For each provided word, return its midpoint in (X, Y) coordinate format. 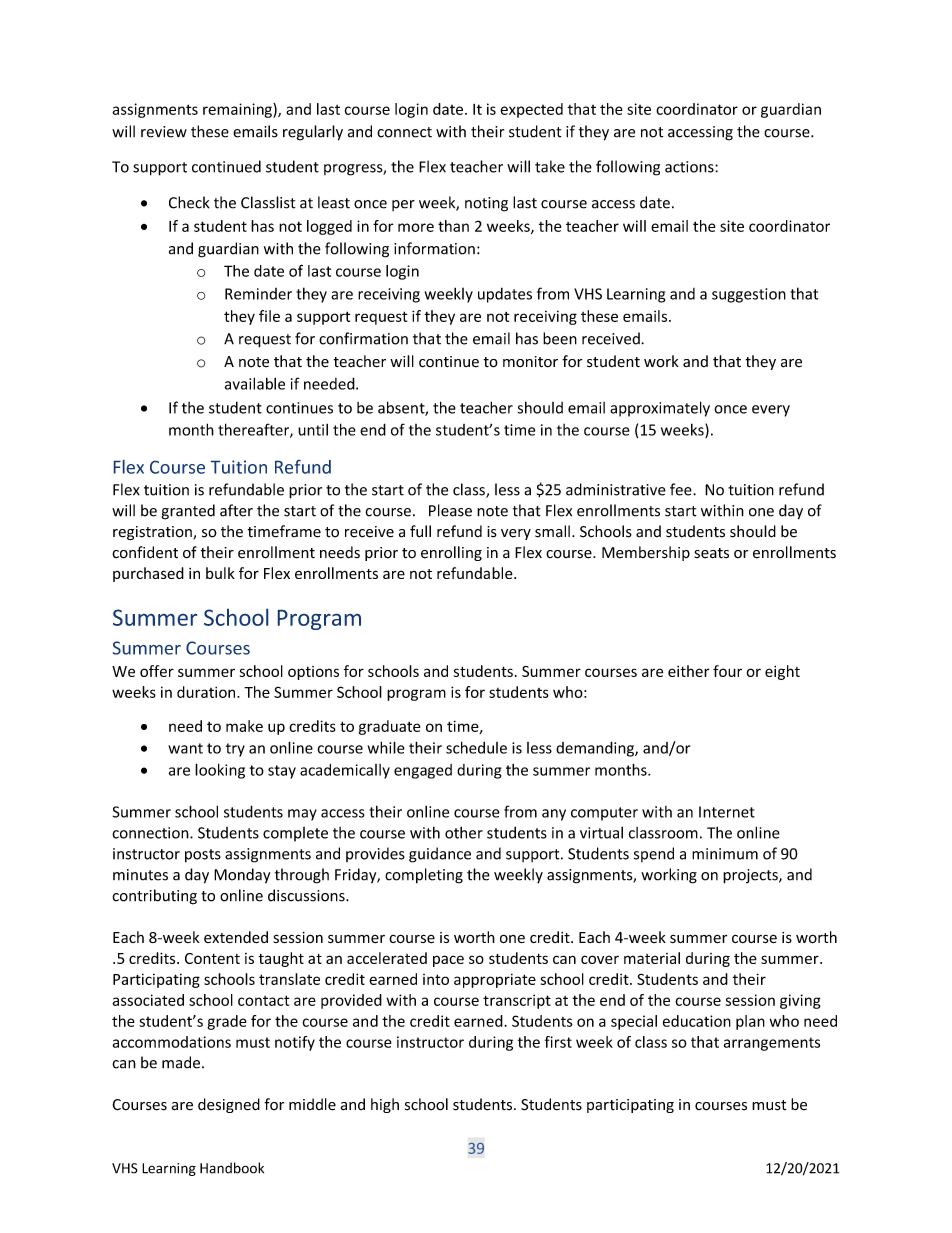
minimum (725, 854)
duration (207, 692)
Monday (242, 875)
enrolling (451, 553)
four (727, 671)
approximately (660, 409)
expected (531, 110)
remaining (238, 110)
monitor (530, 362)
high (385, 1105)
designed (229, 1105)
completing (424, 876)
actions (690, 167)
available (255, 383)
